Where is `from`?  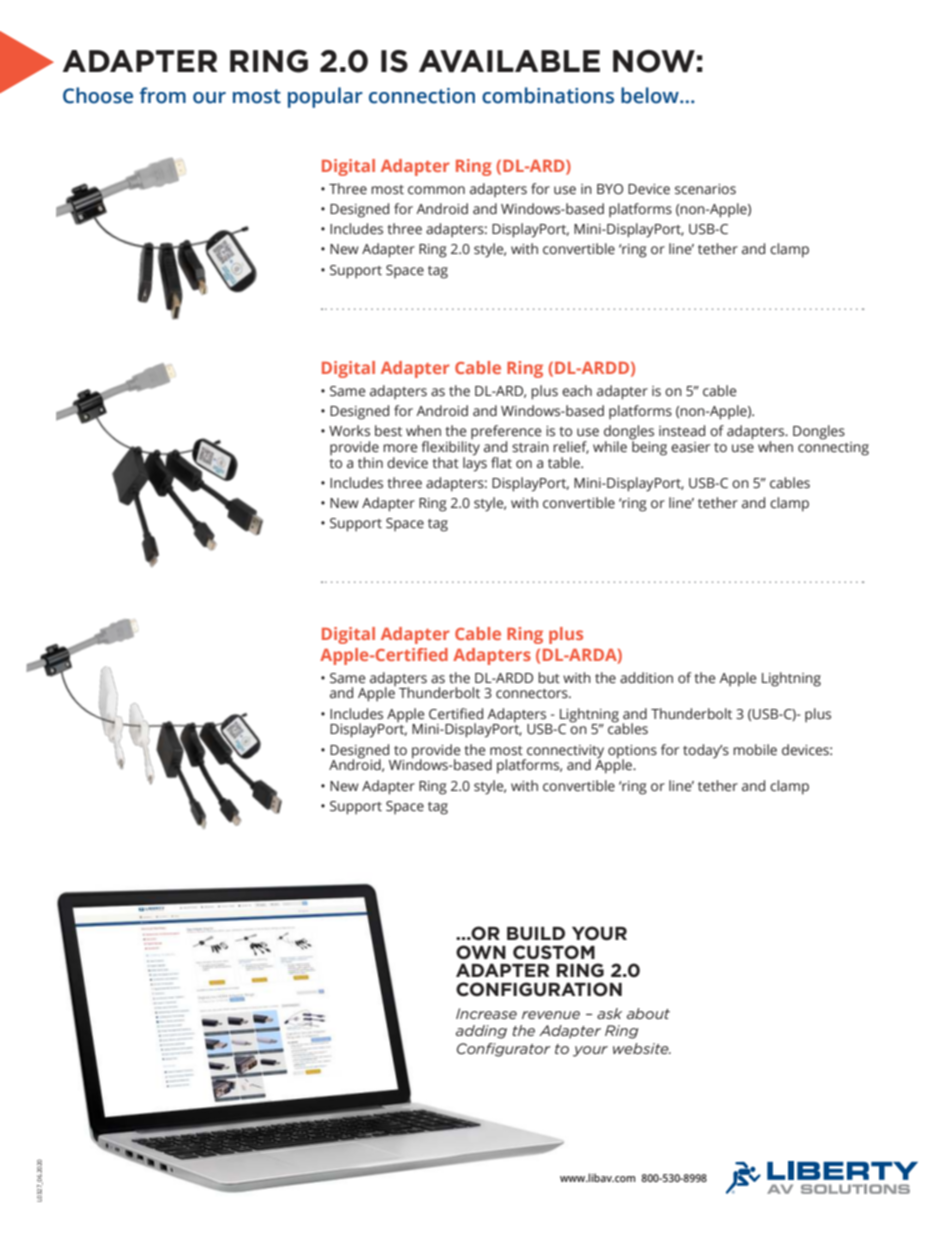 from is located at coordinates (162, 95).
